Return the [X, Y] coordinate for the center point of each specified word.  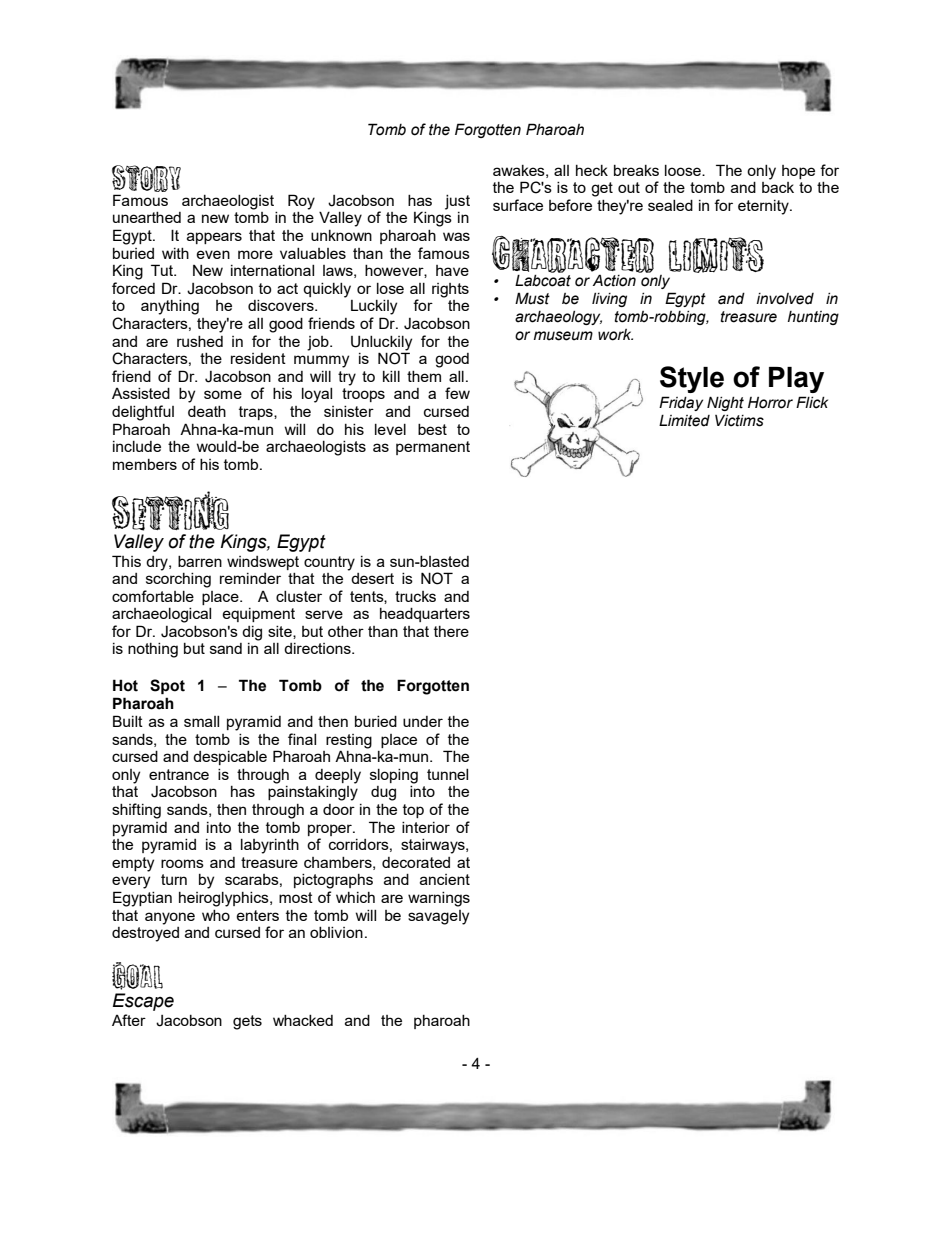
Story [146, 178]
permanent [433, 448]
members [145, 464]
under [423, 721]
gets [247, 1022]
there [451, 631]
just [457, 202]
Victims [739, 420]
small [201, 721]
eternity [764, 207]
